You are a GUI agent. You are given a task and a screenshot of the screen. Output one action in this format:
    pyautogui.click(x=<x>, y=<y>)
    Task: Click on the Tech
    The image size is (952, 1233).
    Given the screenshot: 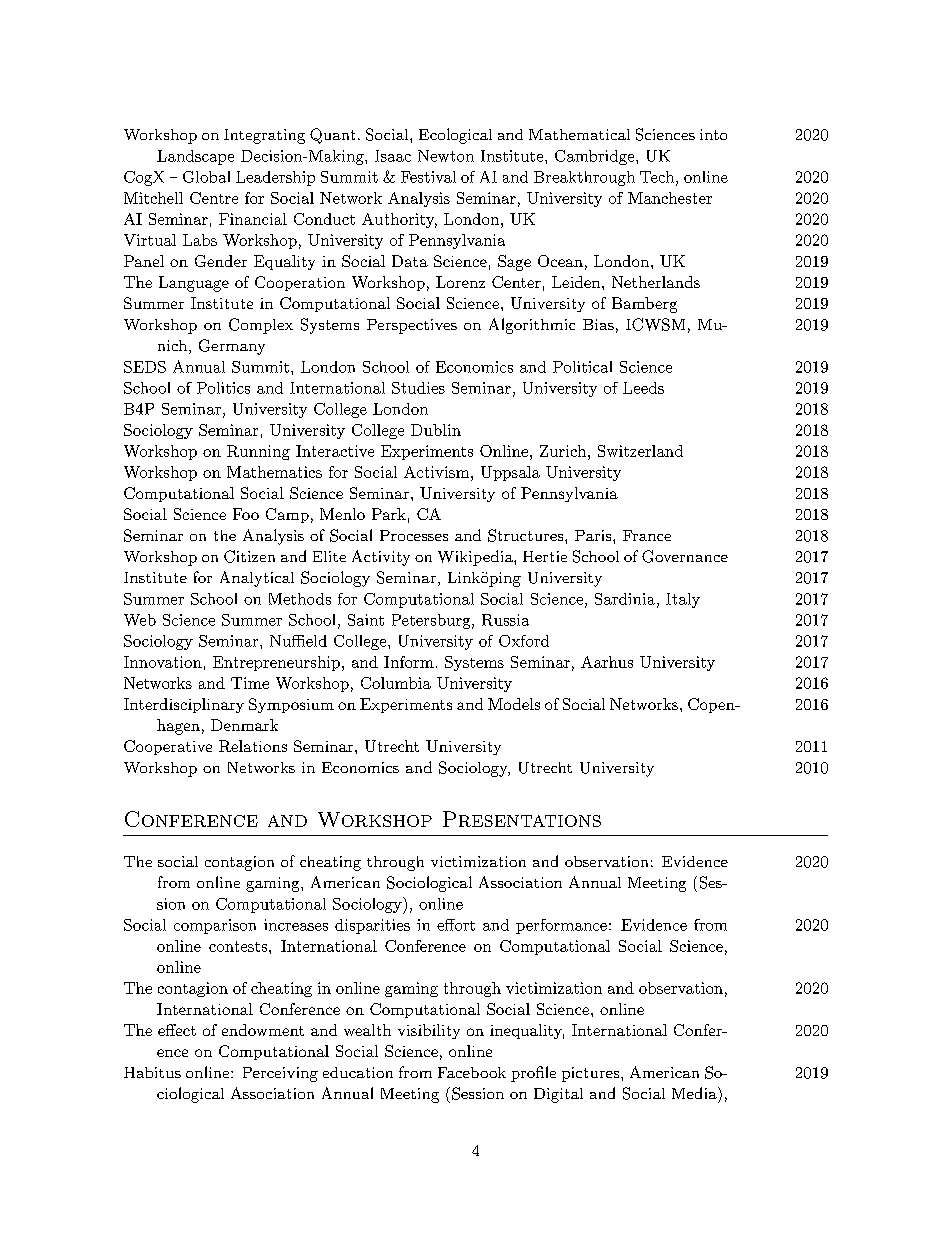 What is the action you would take?
    pyautogui.click(x=657, y=177)
